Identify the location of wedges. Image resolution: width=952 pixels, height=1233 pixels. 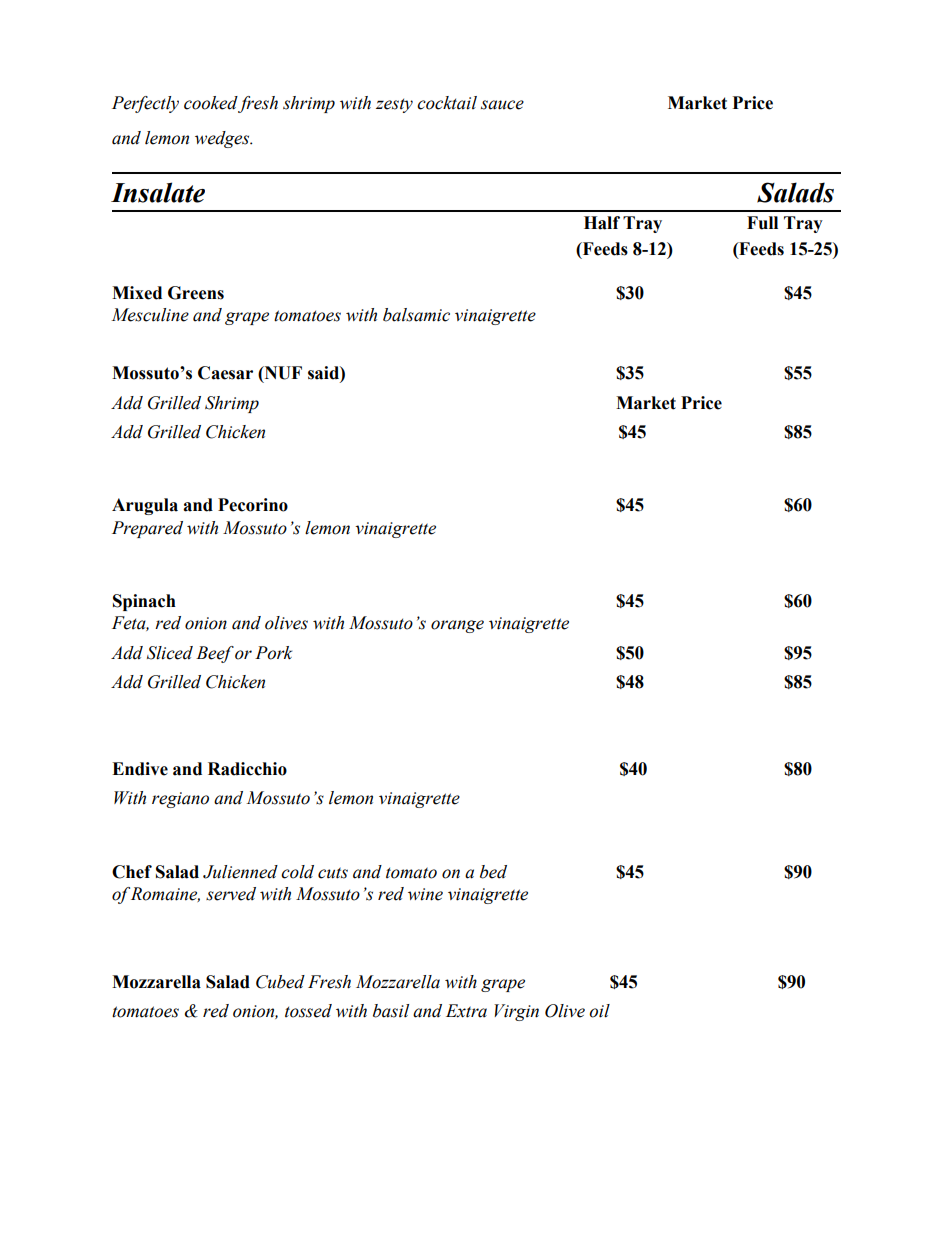
(223, 139).
